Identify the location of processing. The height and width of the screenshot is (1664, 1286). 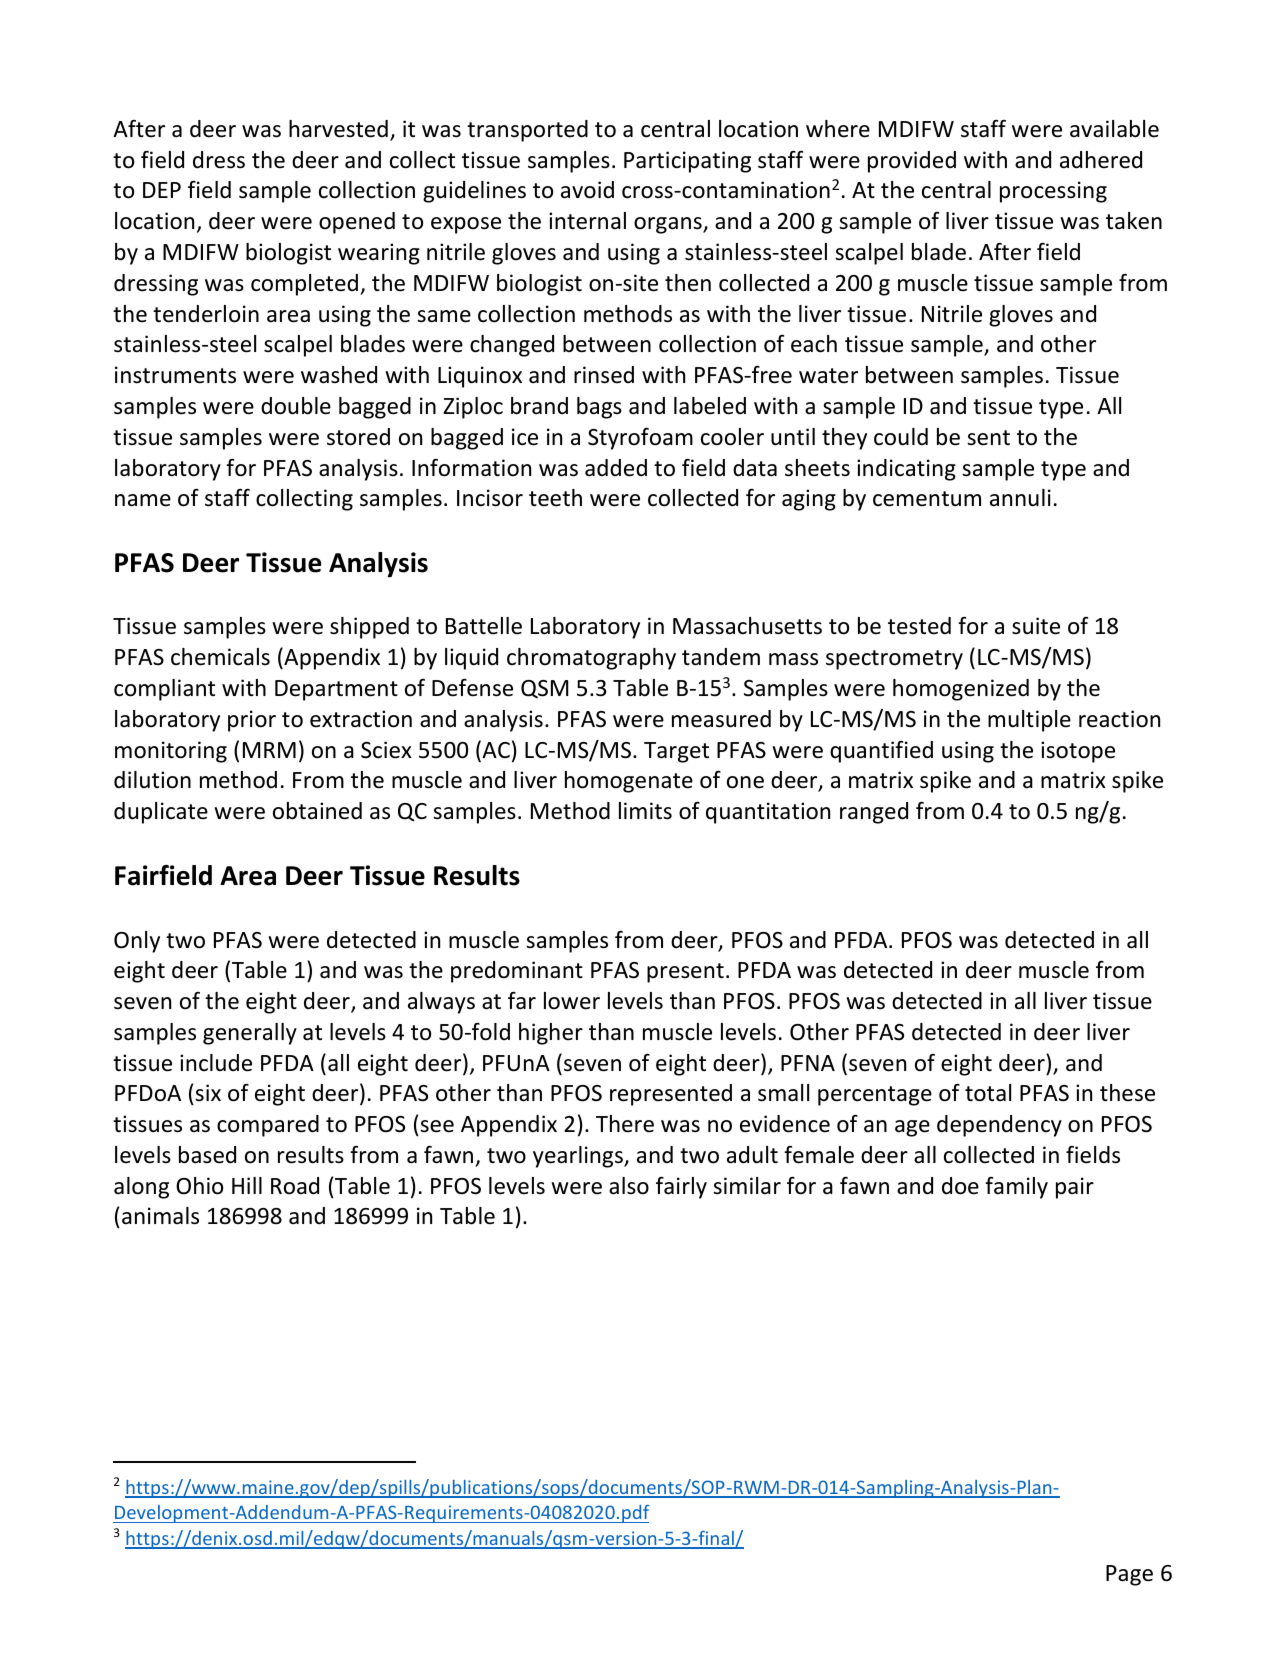
(1053, 192).
